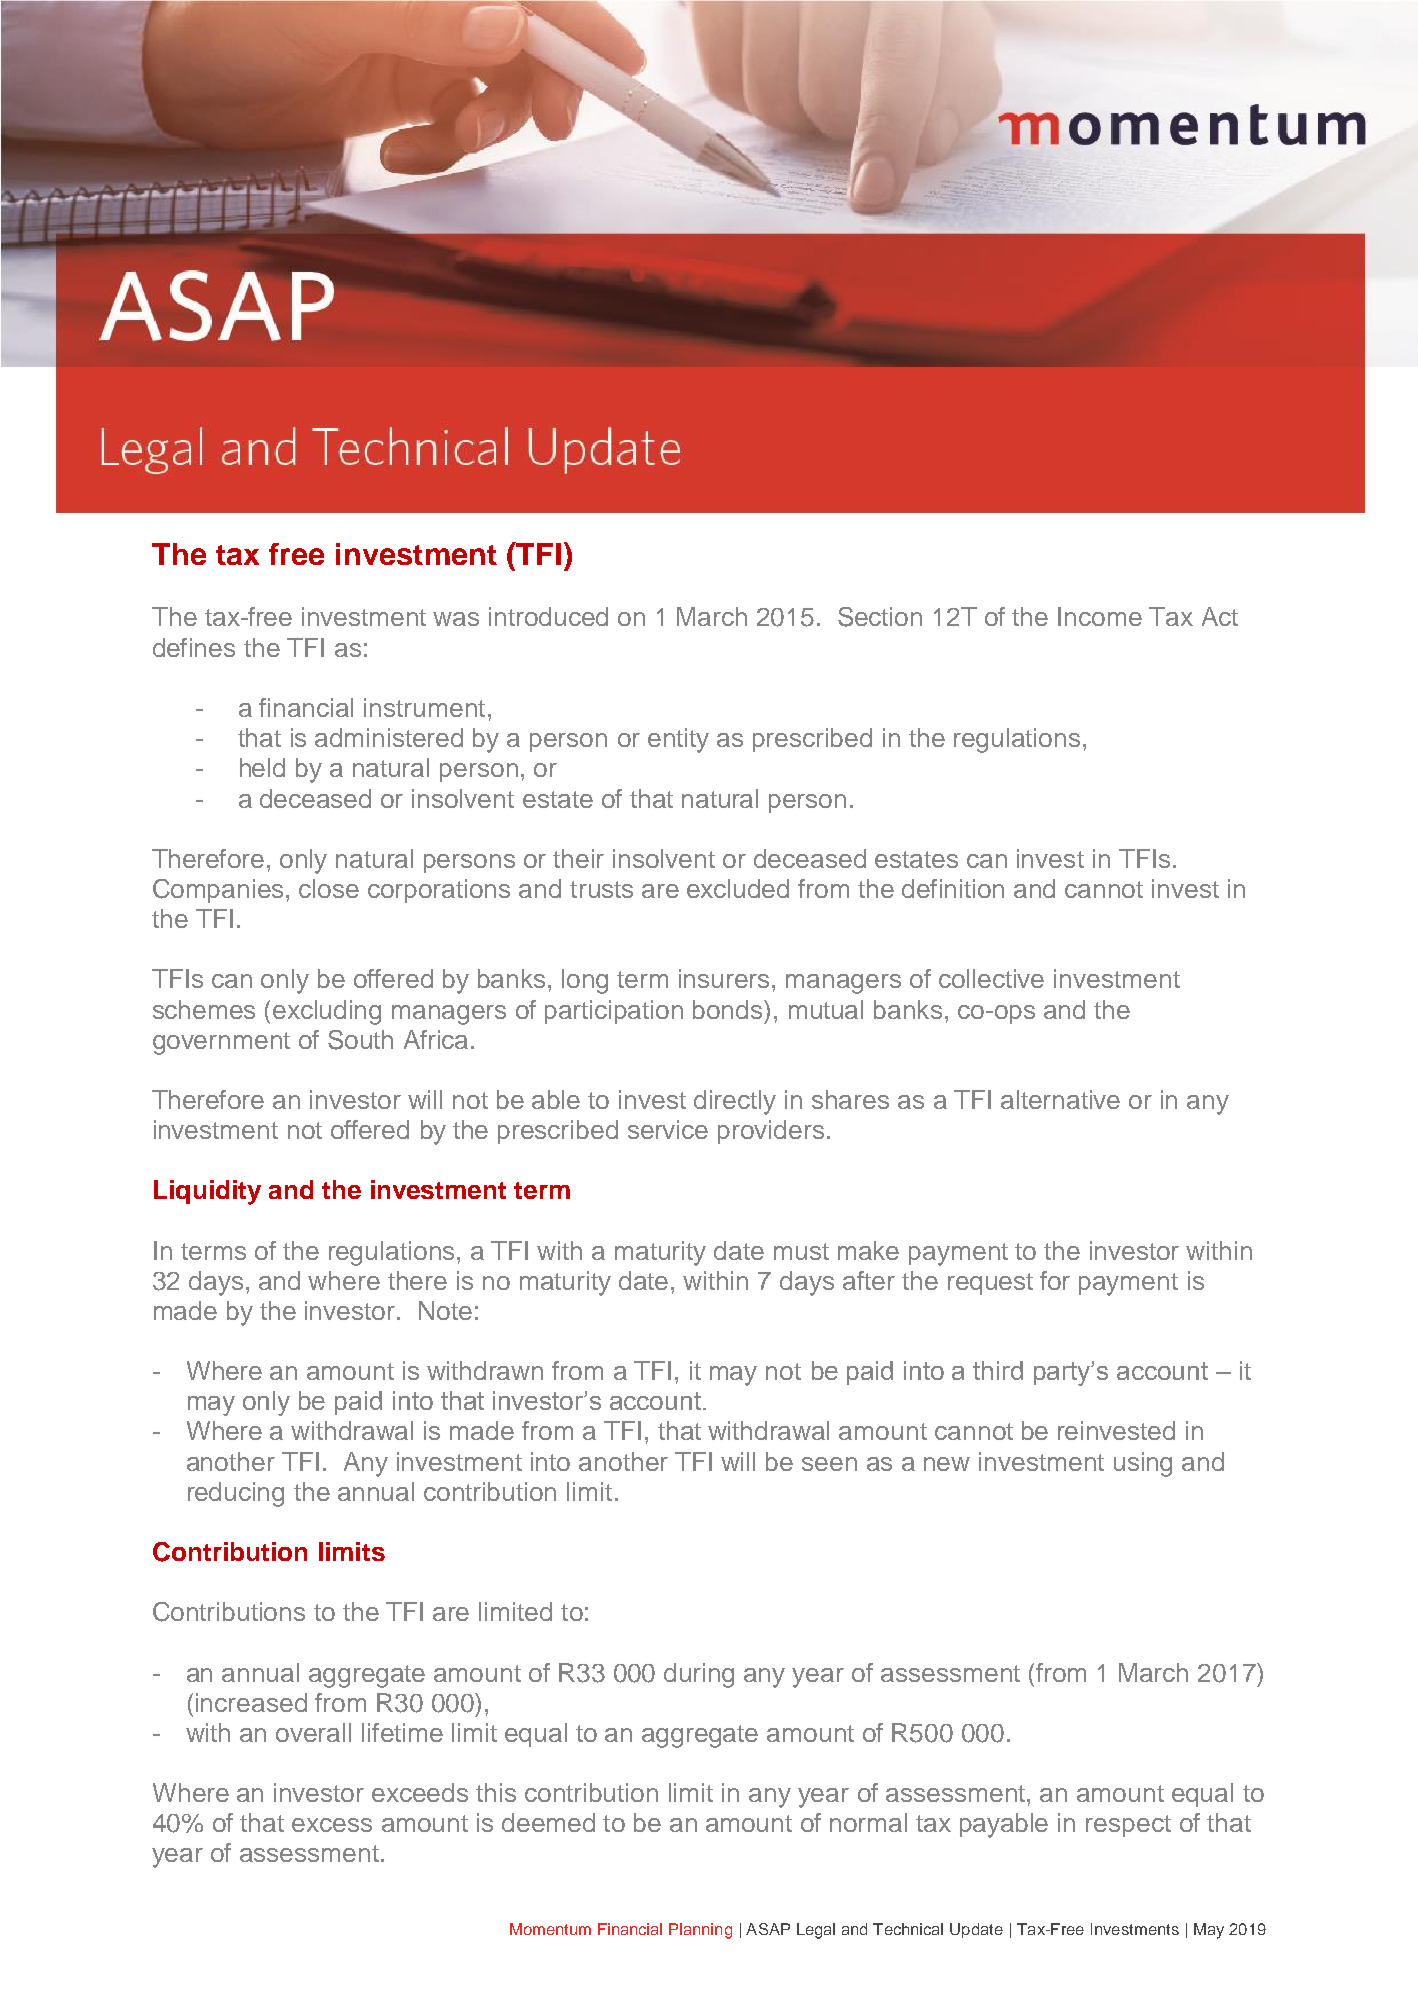 Image resolution: width=1418 pixels, height=2006 pixels. I want to click on must, so click(801, 1251).
